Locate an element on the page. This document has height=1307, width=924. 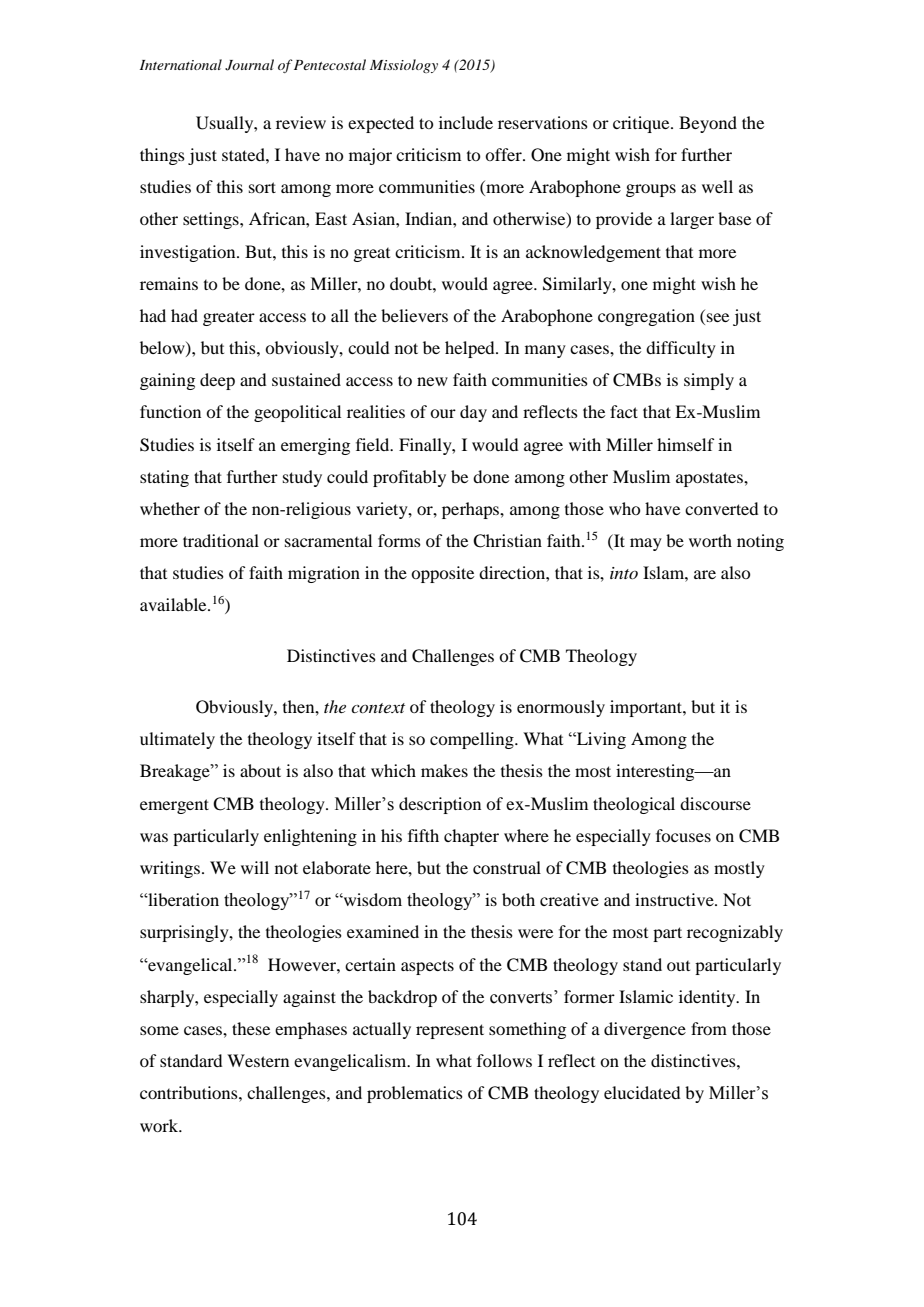
elucidated is located at coordinates (642, 1092).
